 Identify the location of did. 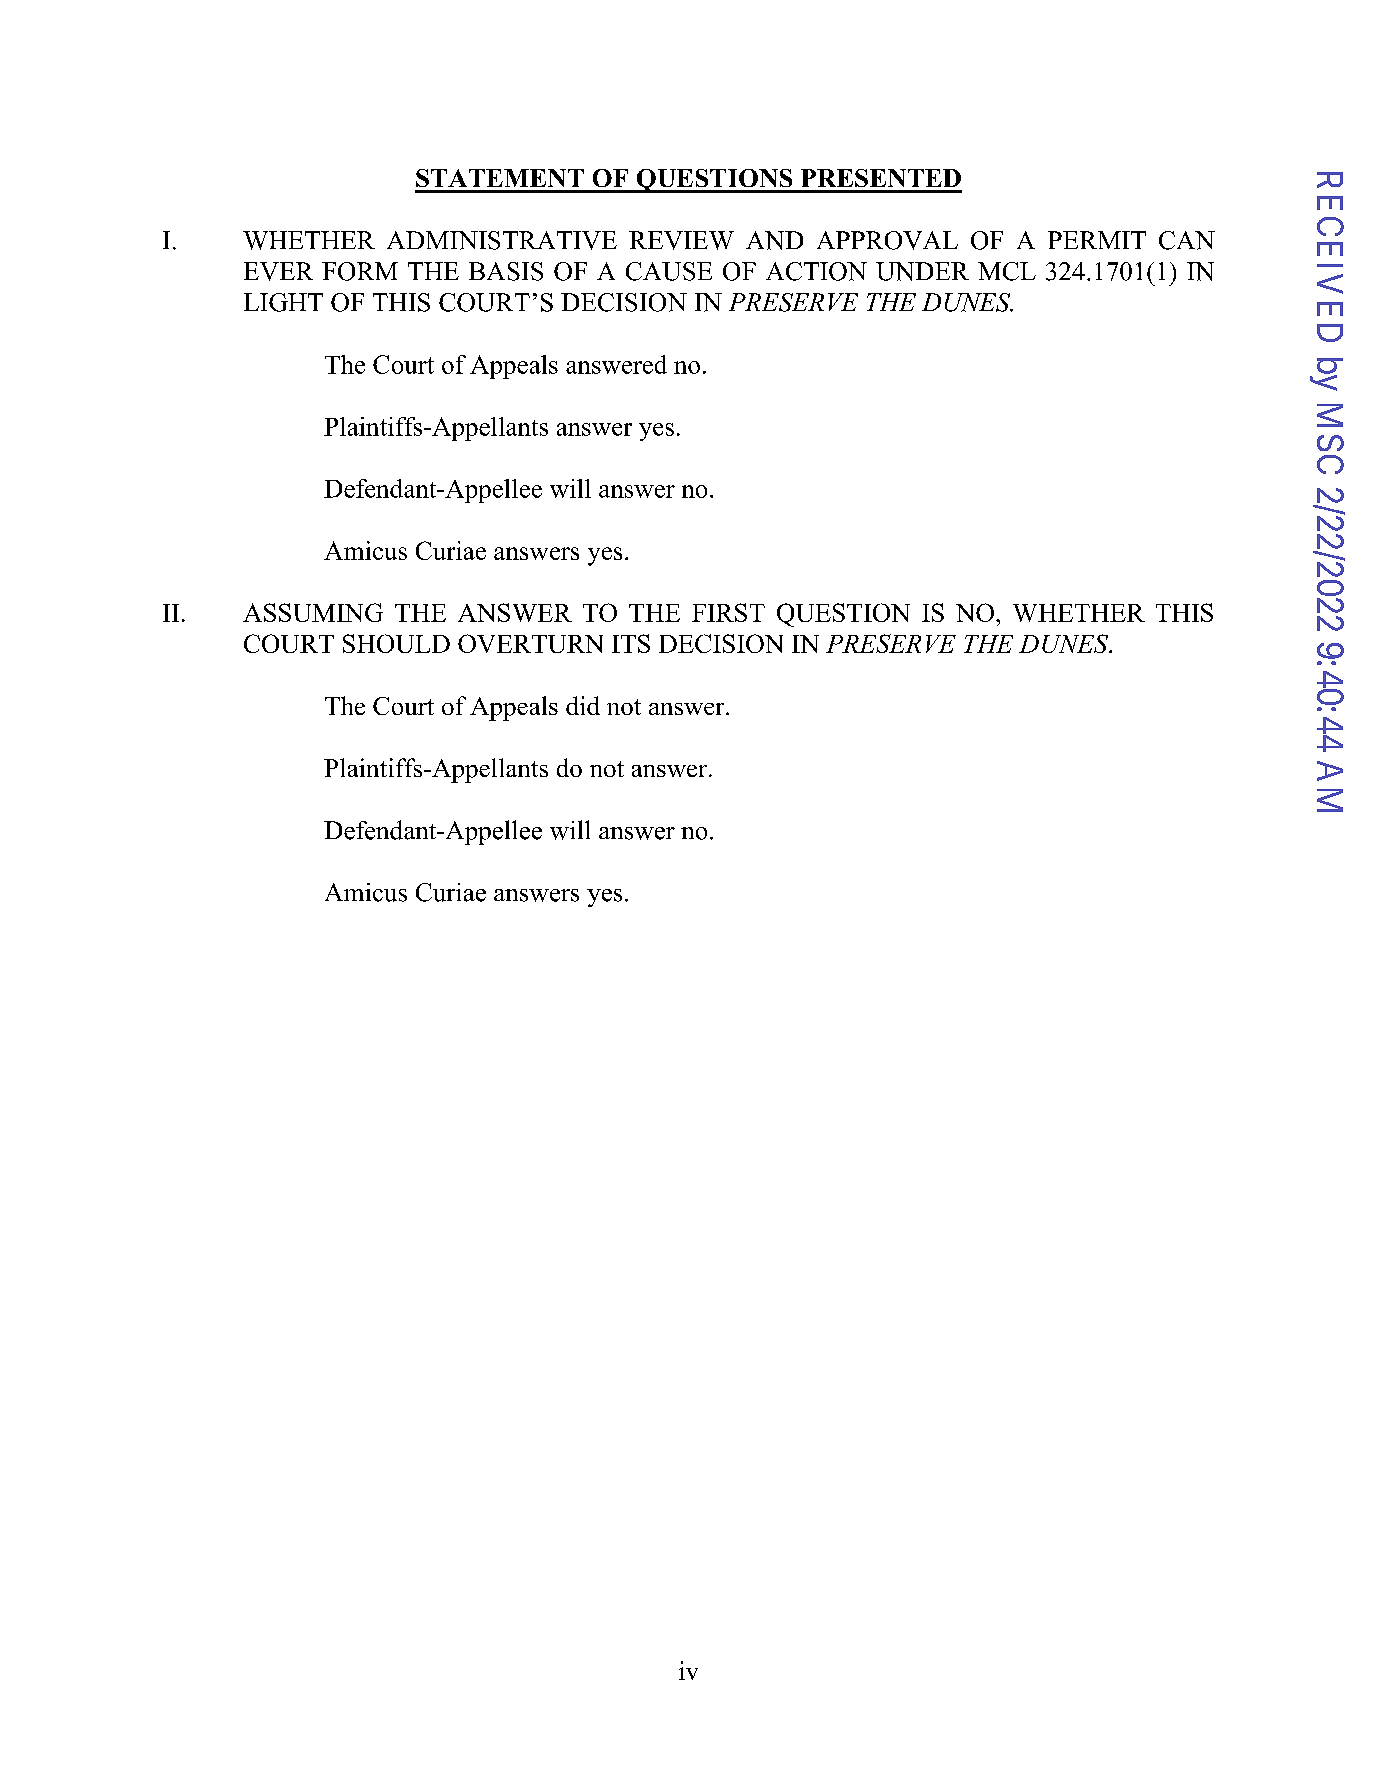
(583, 705).
